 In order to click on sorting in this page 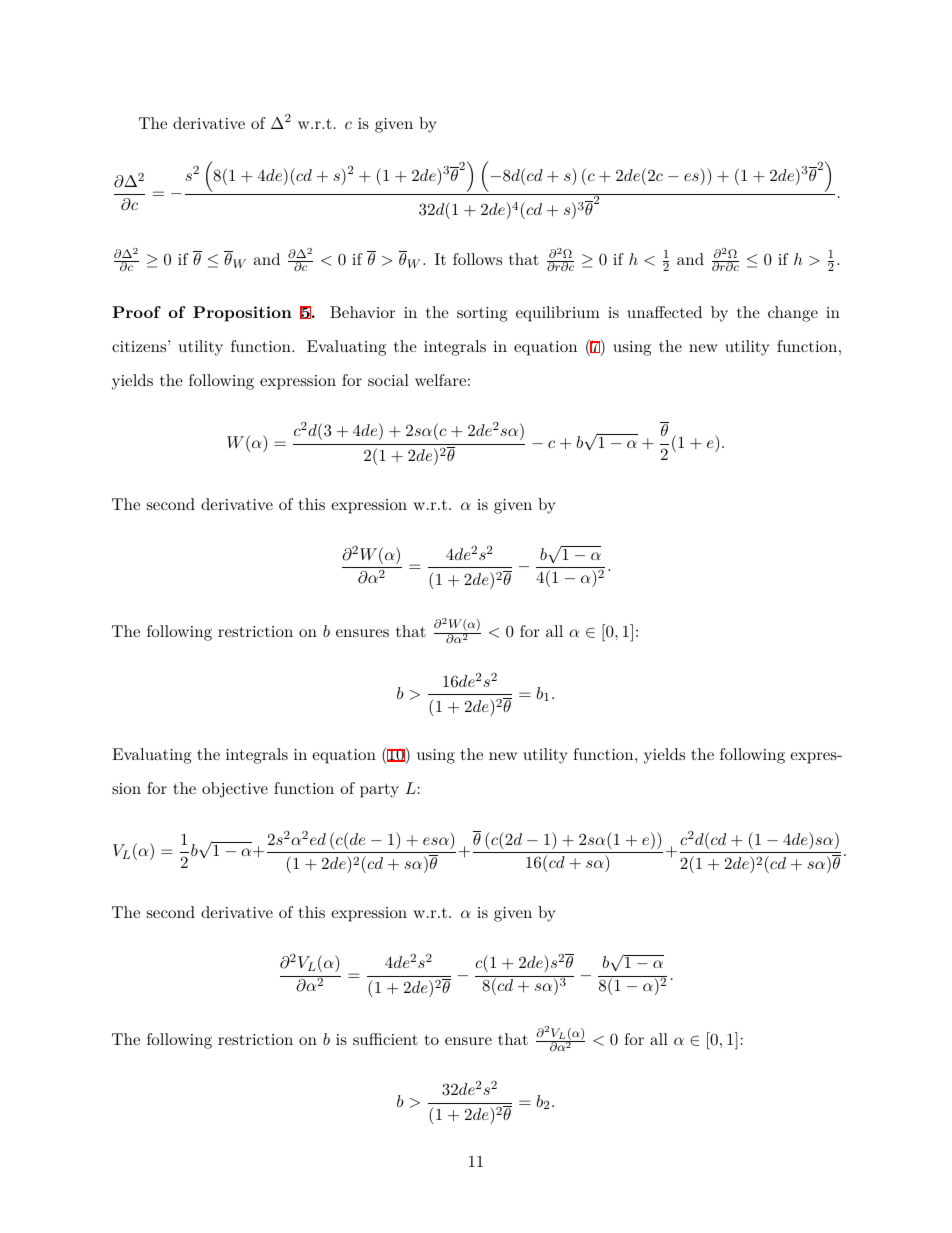, I will do `click(482, 314)`.
